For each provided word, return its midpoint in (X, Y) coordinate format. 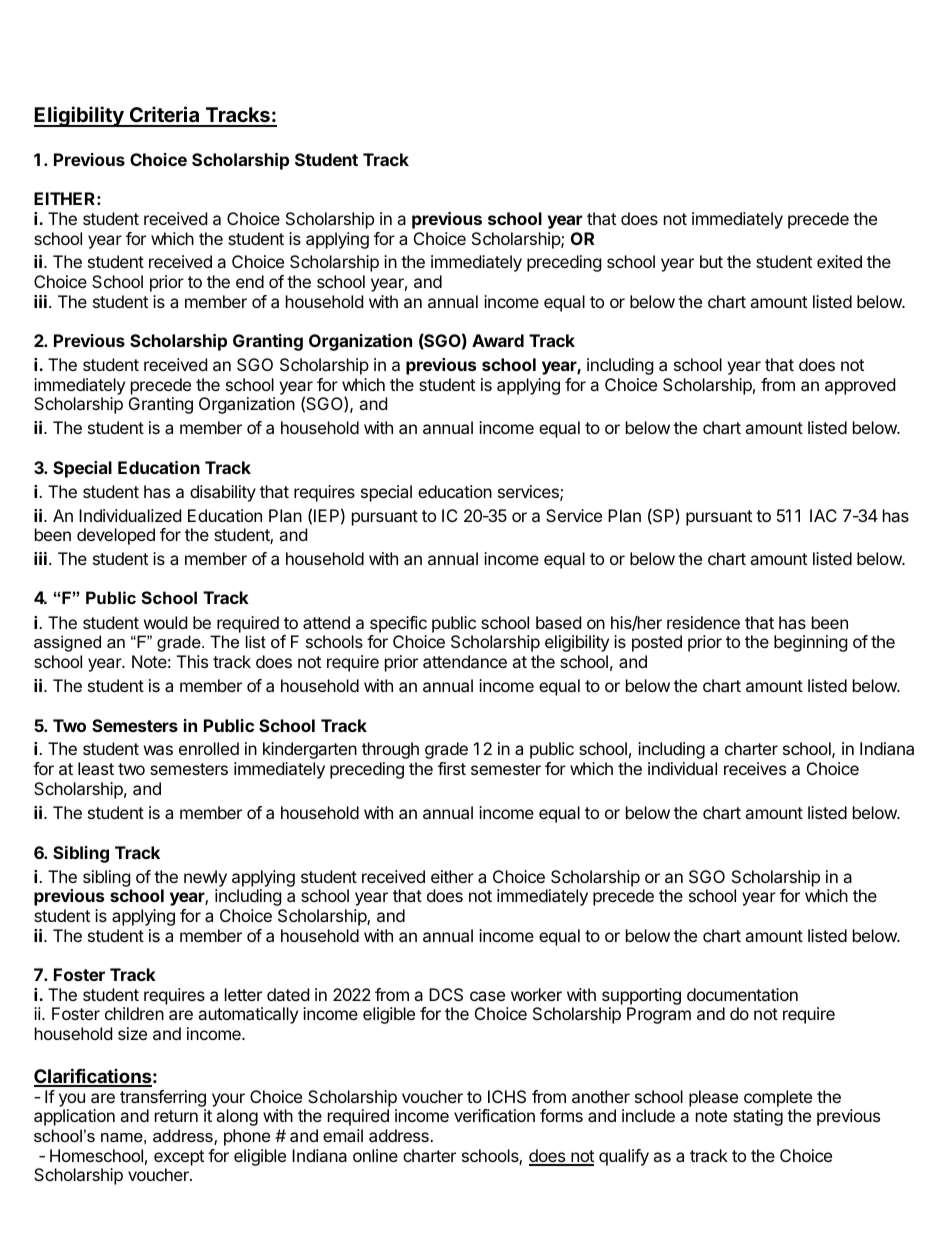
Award (498, 340)
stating (758, 1117)
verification (494, 1115)
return (176, 1116)
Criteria (164, 116)
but (711, 261)
